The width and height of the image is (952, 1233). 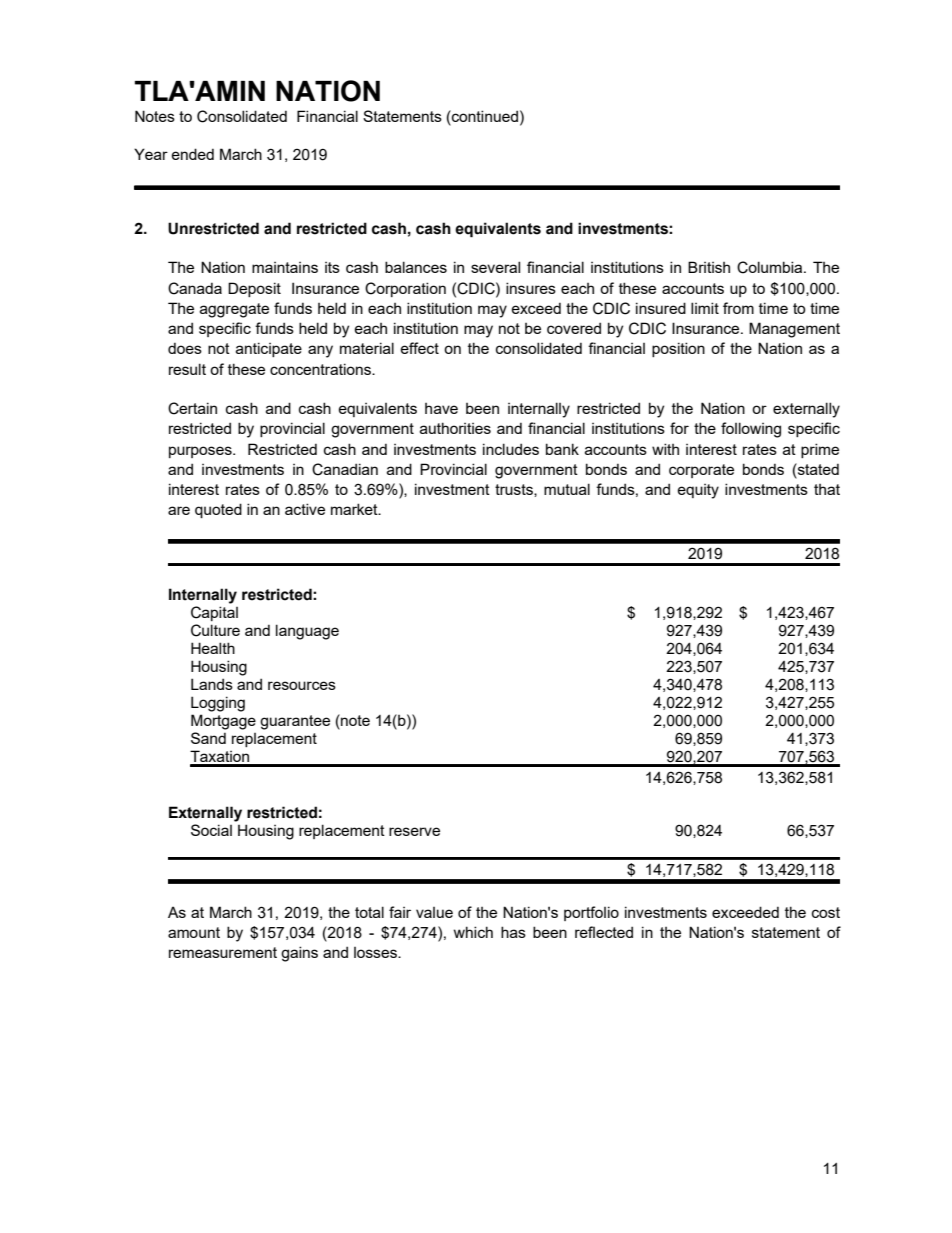 I want to click on amount, so click(x=194, y=932).
